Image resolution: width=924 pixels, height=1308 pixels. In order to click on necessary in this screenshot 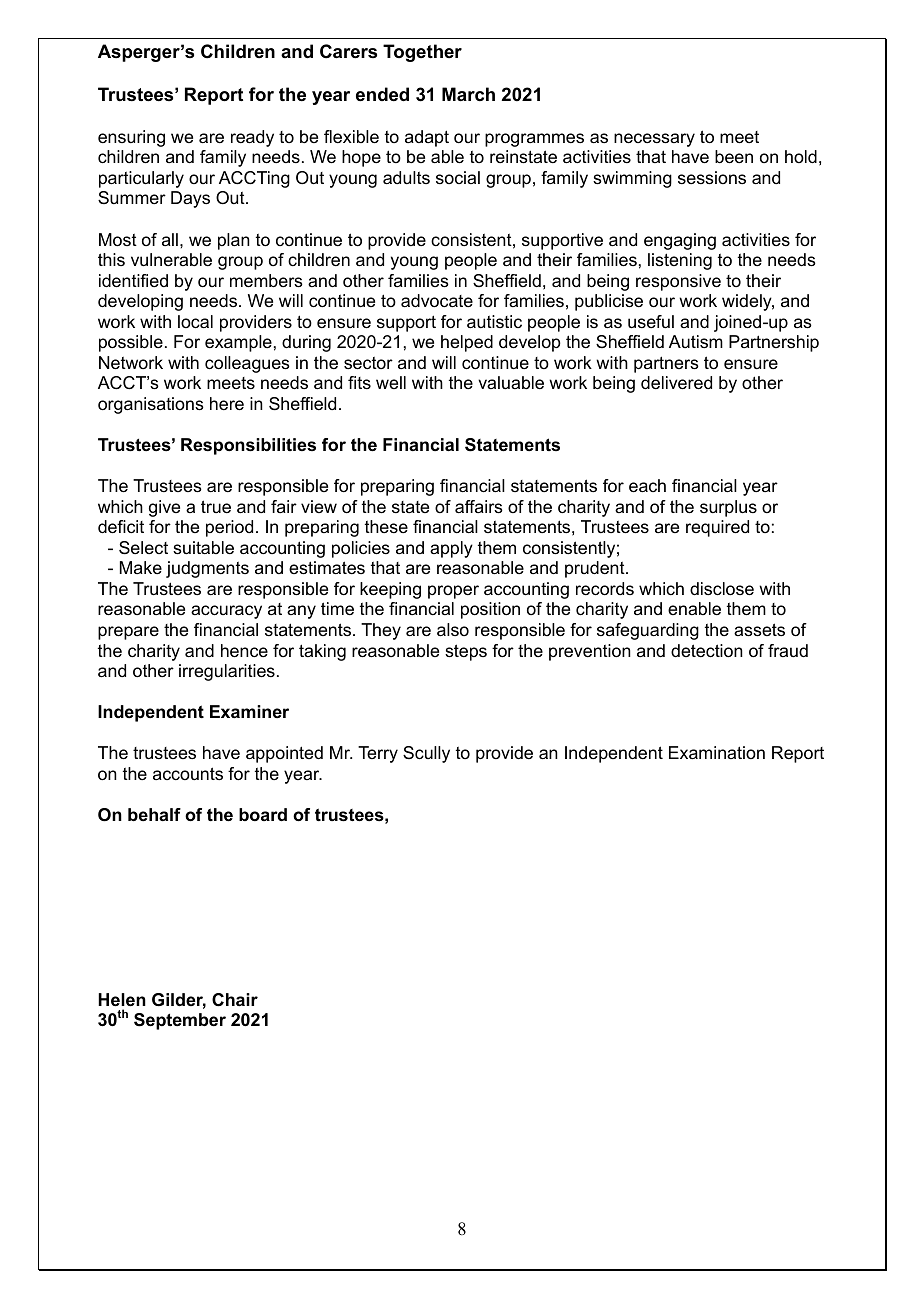, I will do `click(654, 140)`.
